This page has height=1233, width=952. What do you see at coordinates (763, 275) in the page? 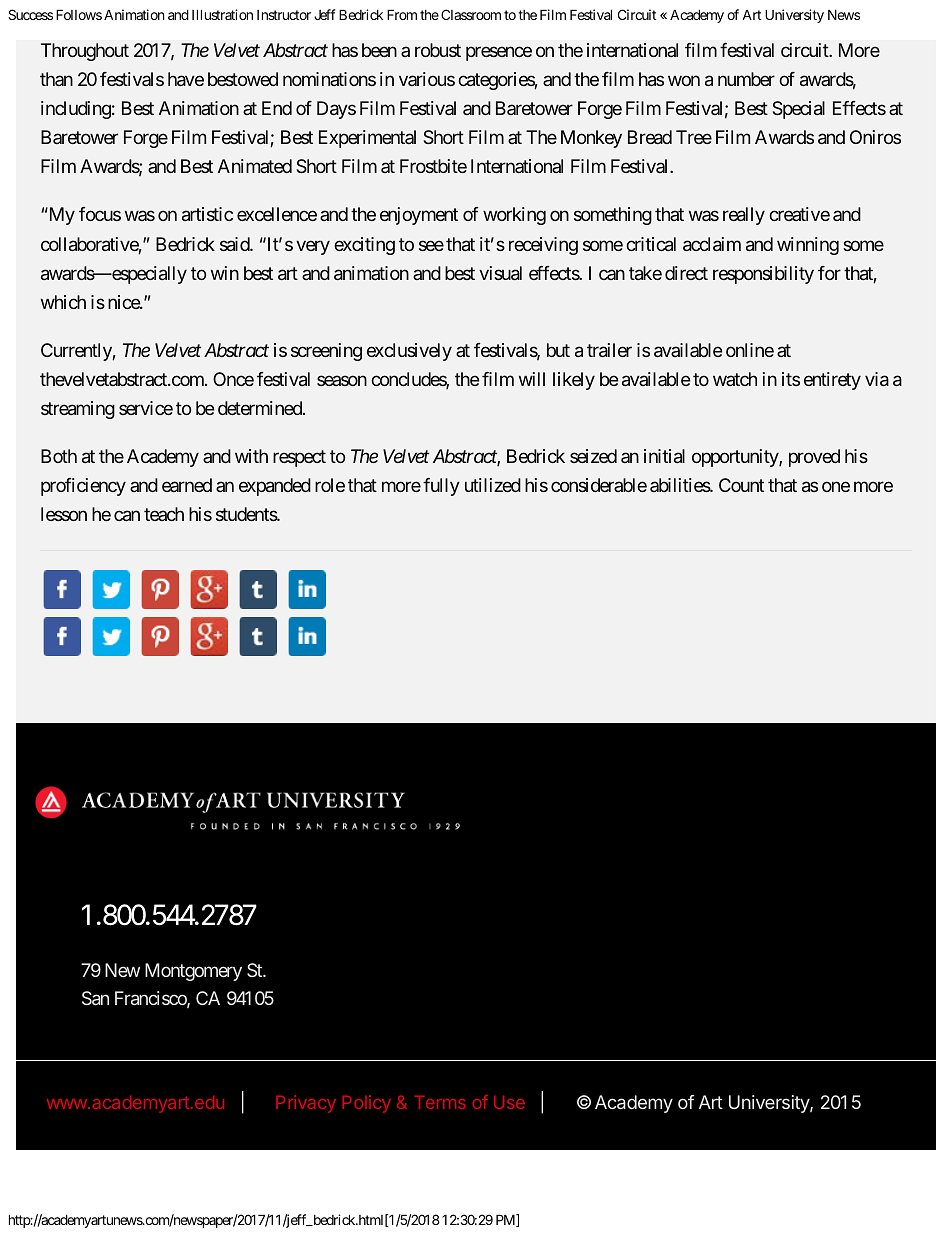
I see `responsibility` at bounding box center [763, 275].
